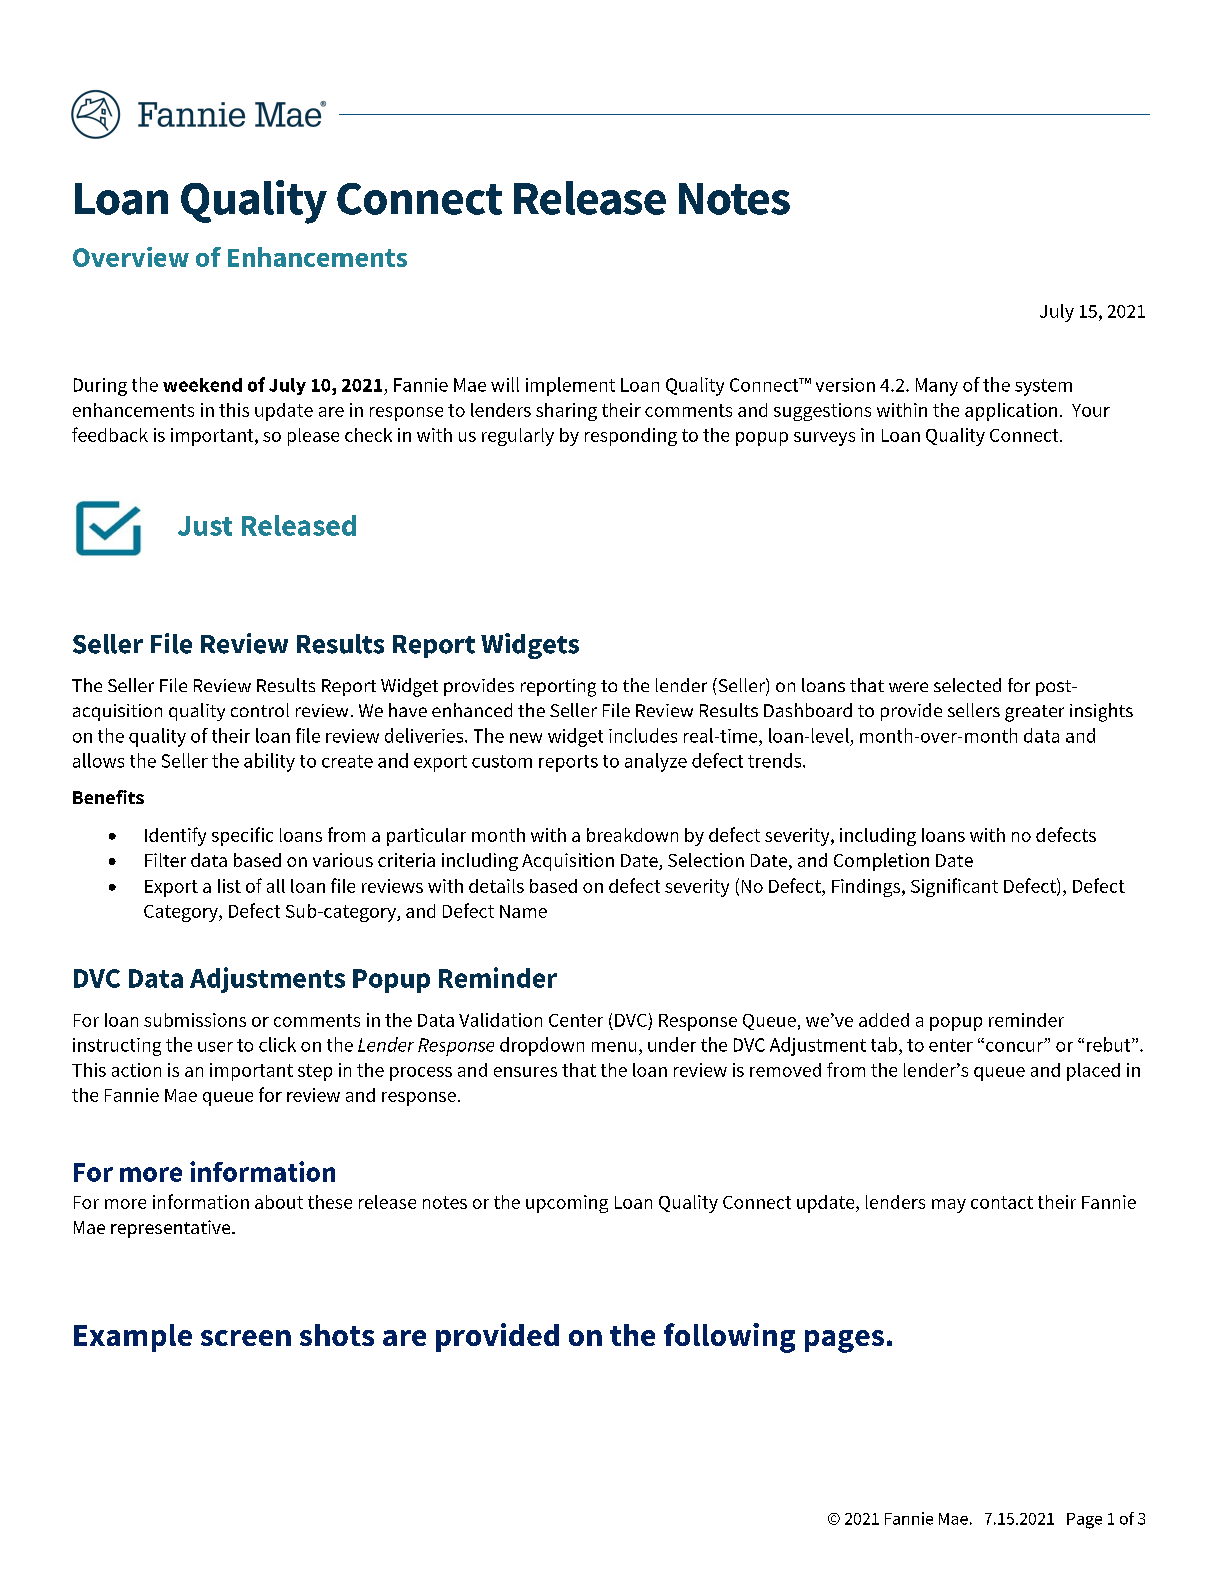 This document has width=1218, height=1577. I want to click on greater, so click(1034, 713).
